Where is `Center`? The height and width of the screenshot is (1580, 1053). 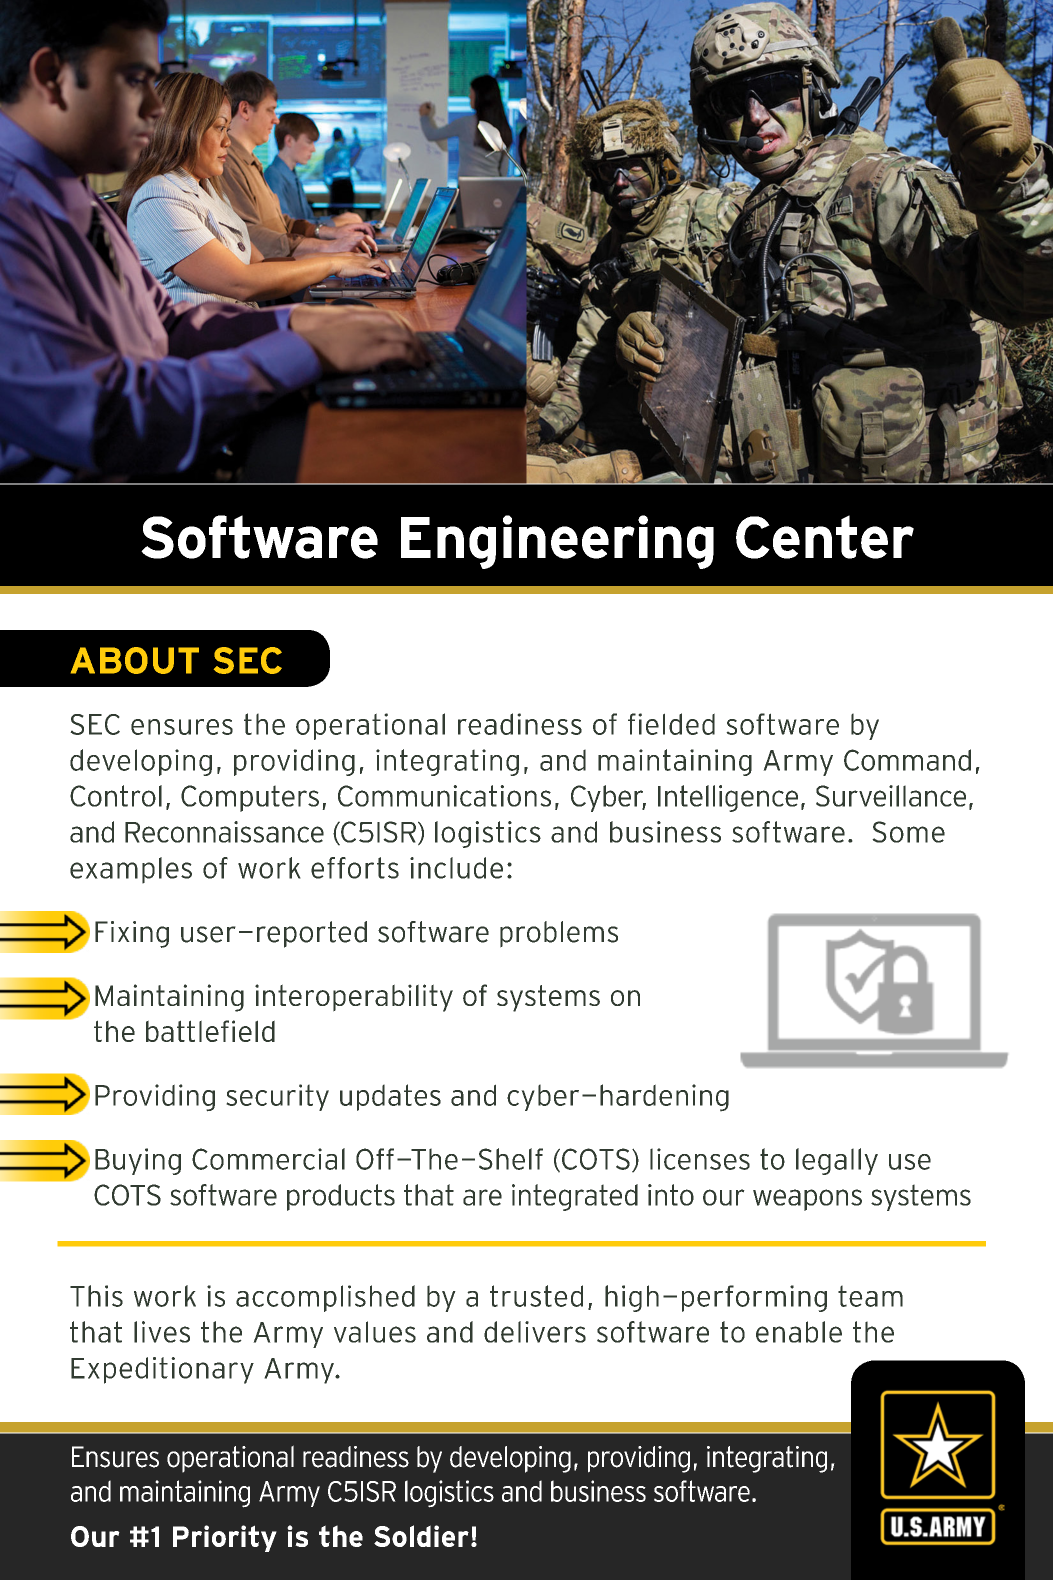 Center is located at coordinates (825, 537).
